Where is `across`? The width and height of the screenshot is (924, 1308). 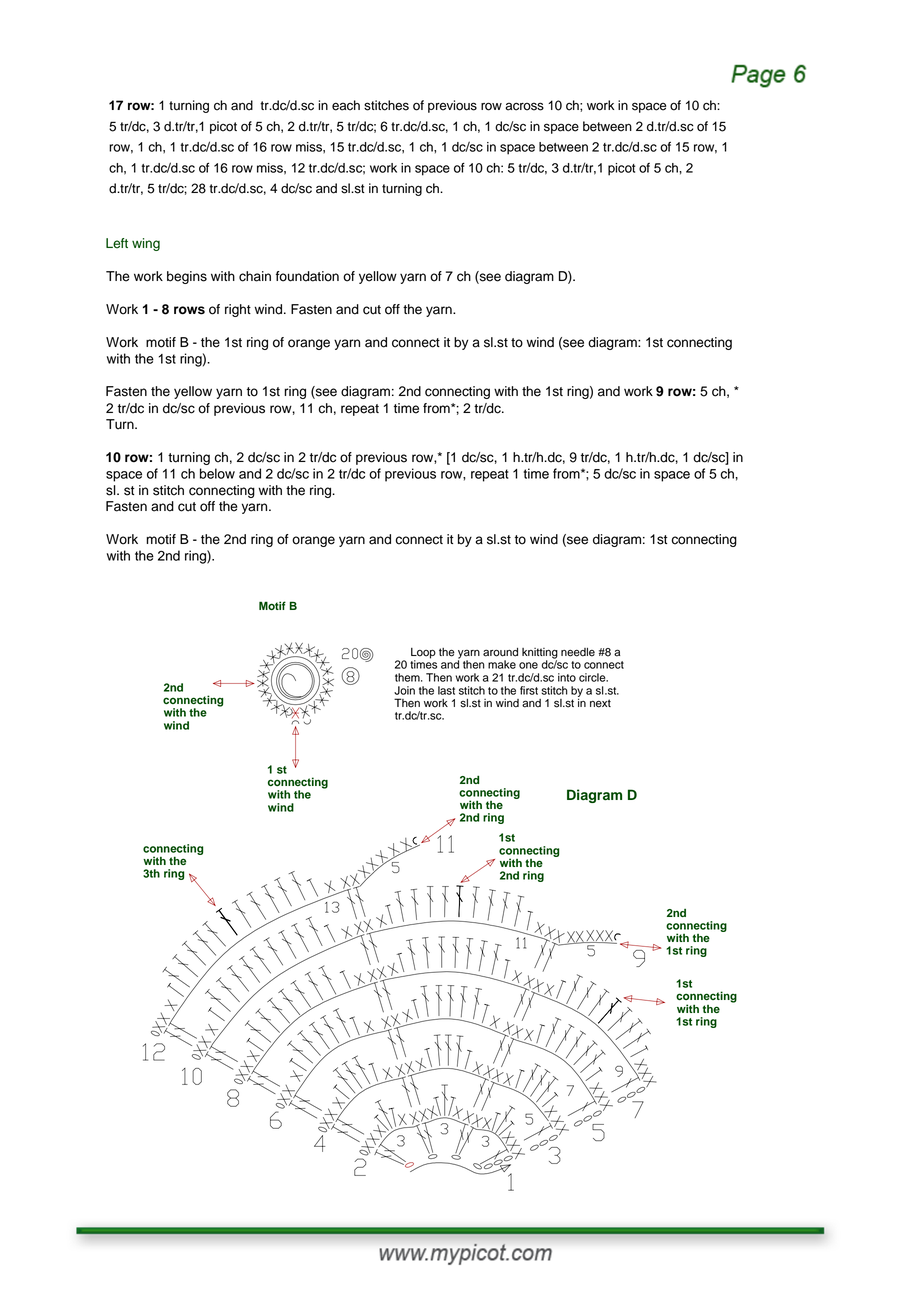
across is located at coordinates (524, 106).
